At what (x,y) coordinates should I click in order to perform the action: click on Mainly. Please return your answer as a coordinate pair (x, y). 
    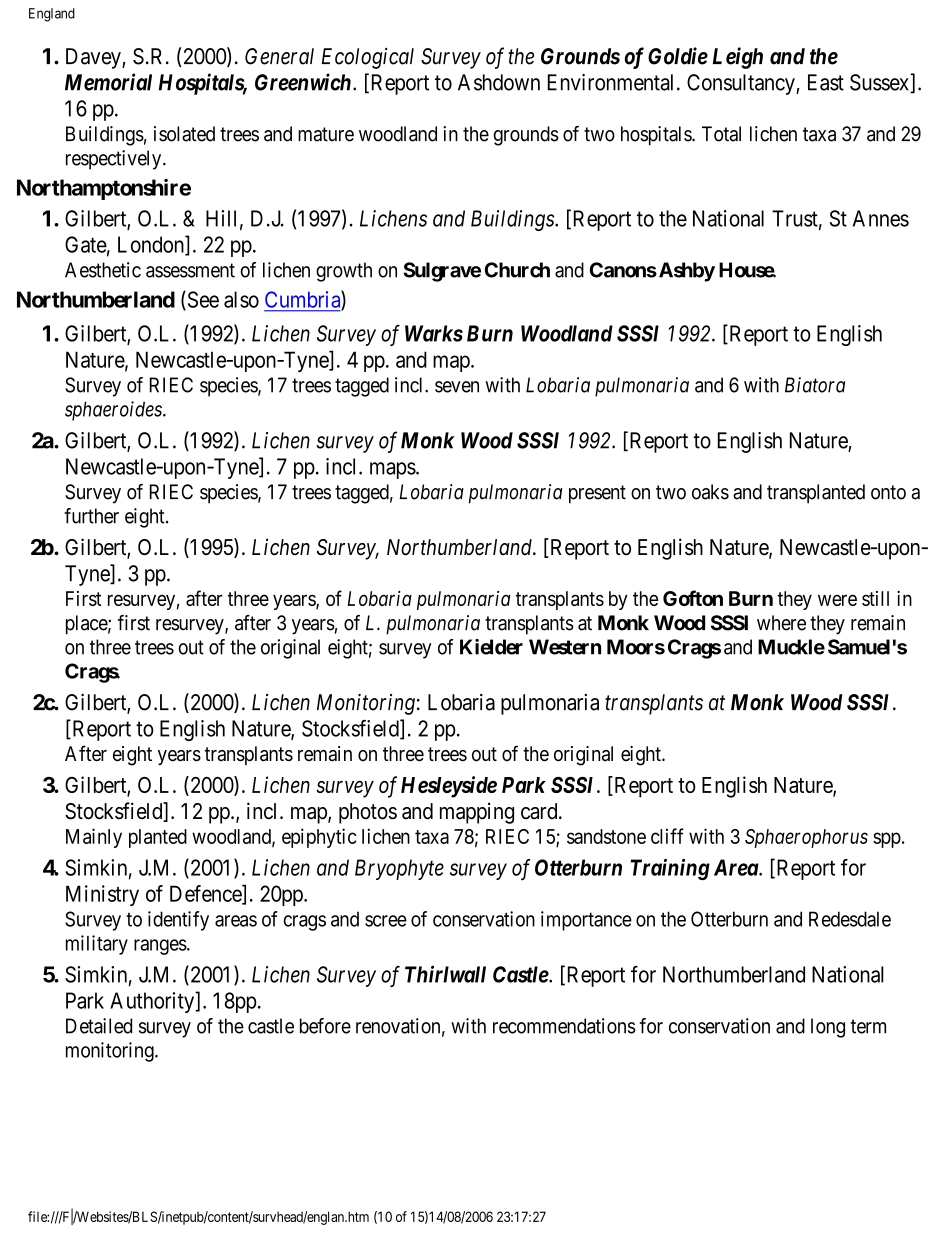
    Looking at the image, I should click on (94, 838).
